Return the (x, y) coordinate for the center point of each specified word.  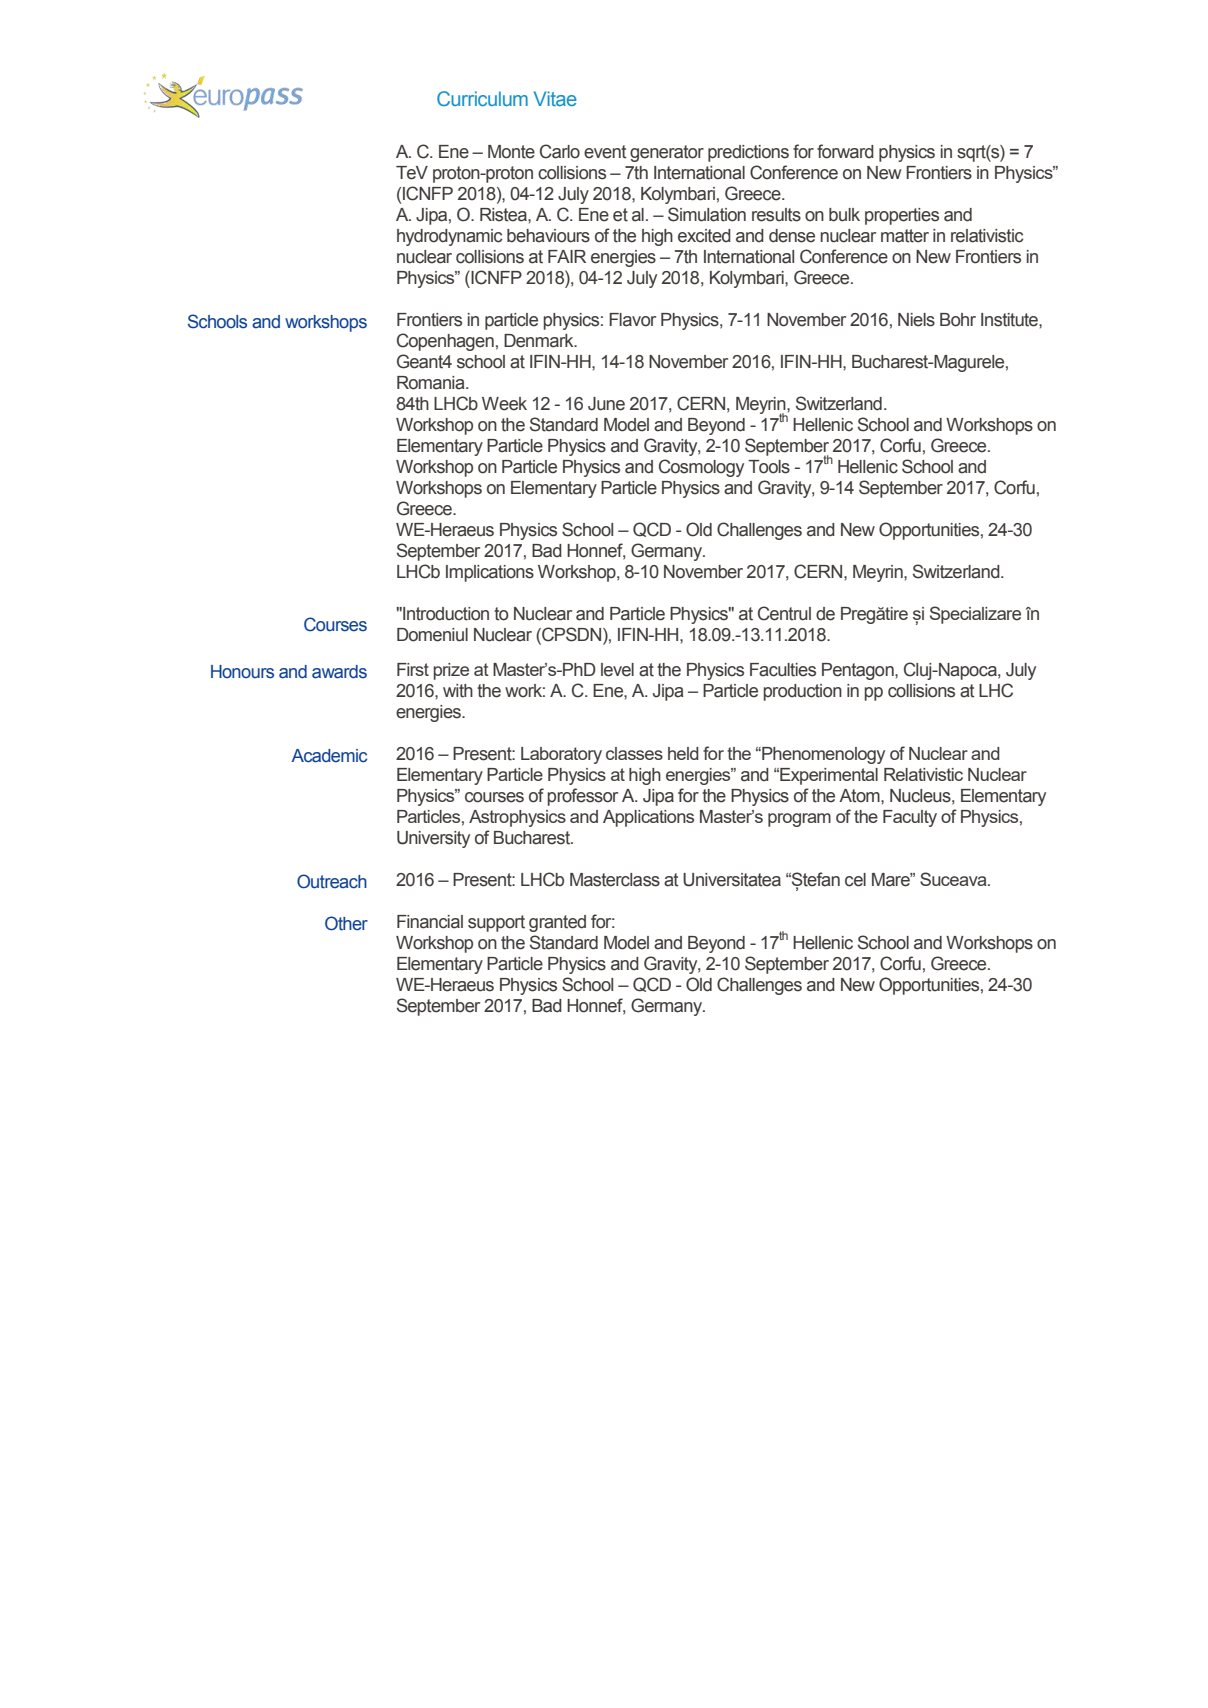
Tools (769, 467)
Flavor (632, 320)
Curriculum (482, 98)
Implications (490, 573)
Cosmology (701, 468)
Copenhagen (445, 342)
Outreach (332, 881)
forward (845, 151)
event (605, 152)
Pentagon (859, 671)
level (617, 670)
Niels (916, 320)
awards (339, 672)
